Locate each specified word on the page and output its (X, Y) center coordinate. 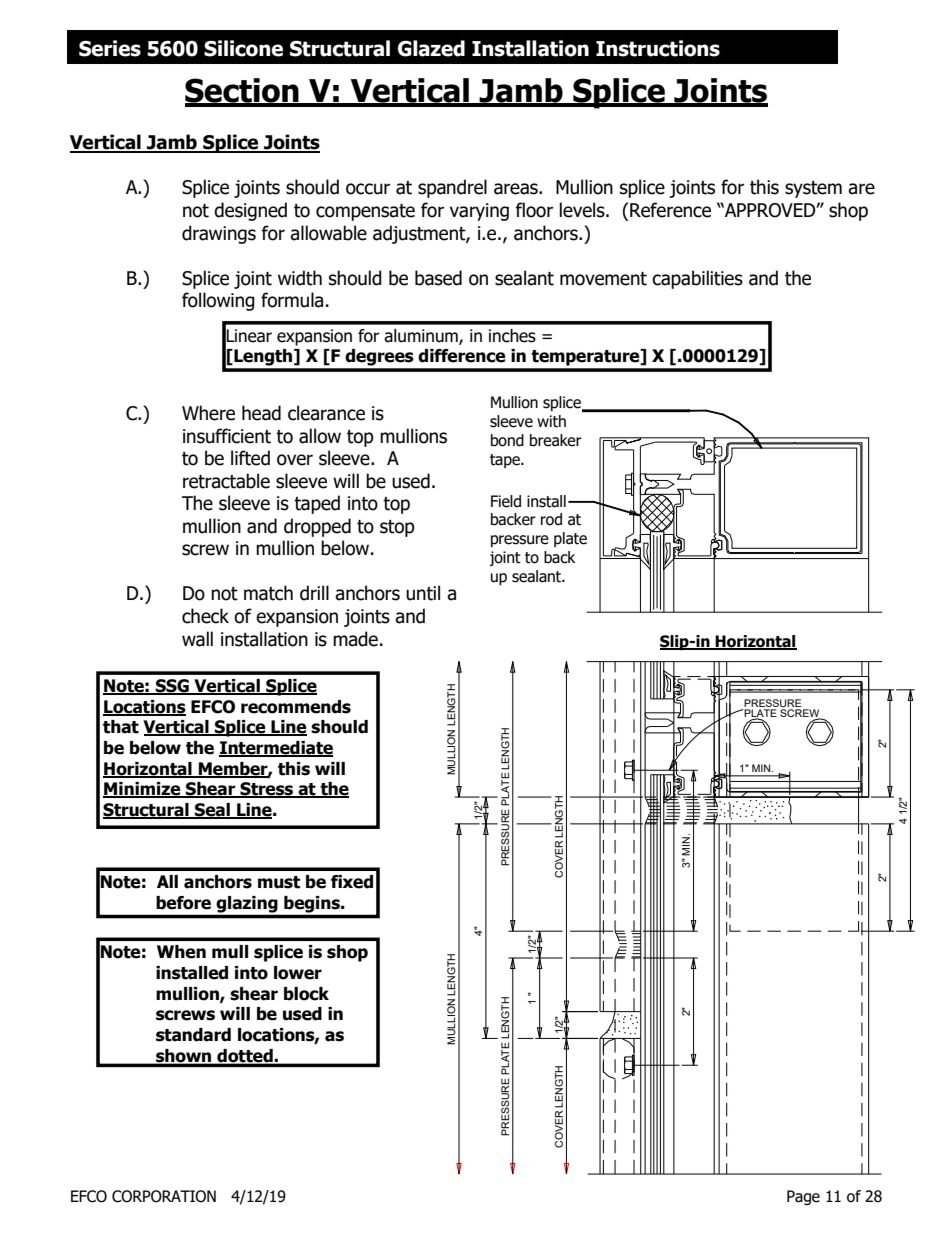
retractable (226, 481)
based (438, 278)
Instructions (658, 48)
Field (506, 501)
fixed (352, 882)
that (121, 727)
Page (803, 1197)
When (181, 952)
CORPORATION (164, 1196)
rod (551, 519)
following (218, 301)
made (355, 639)
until (423, 593)
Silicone (243, 48)
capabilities (697, 279)
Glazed (431, 48)
